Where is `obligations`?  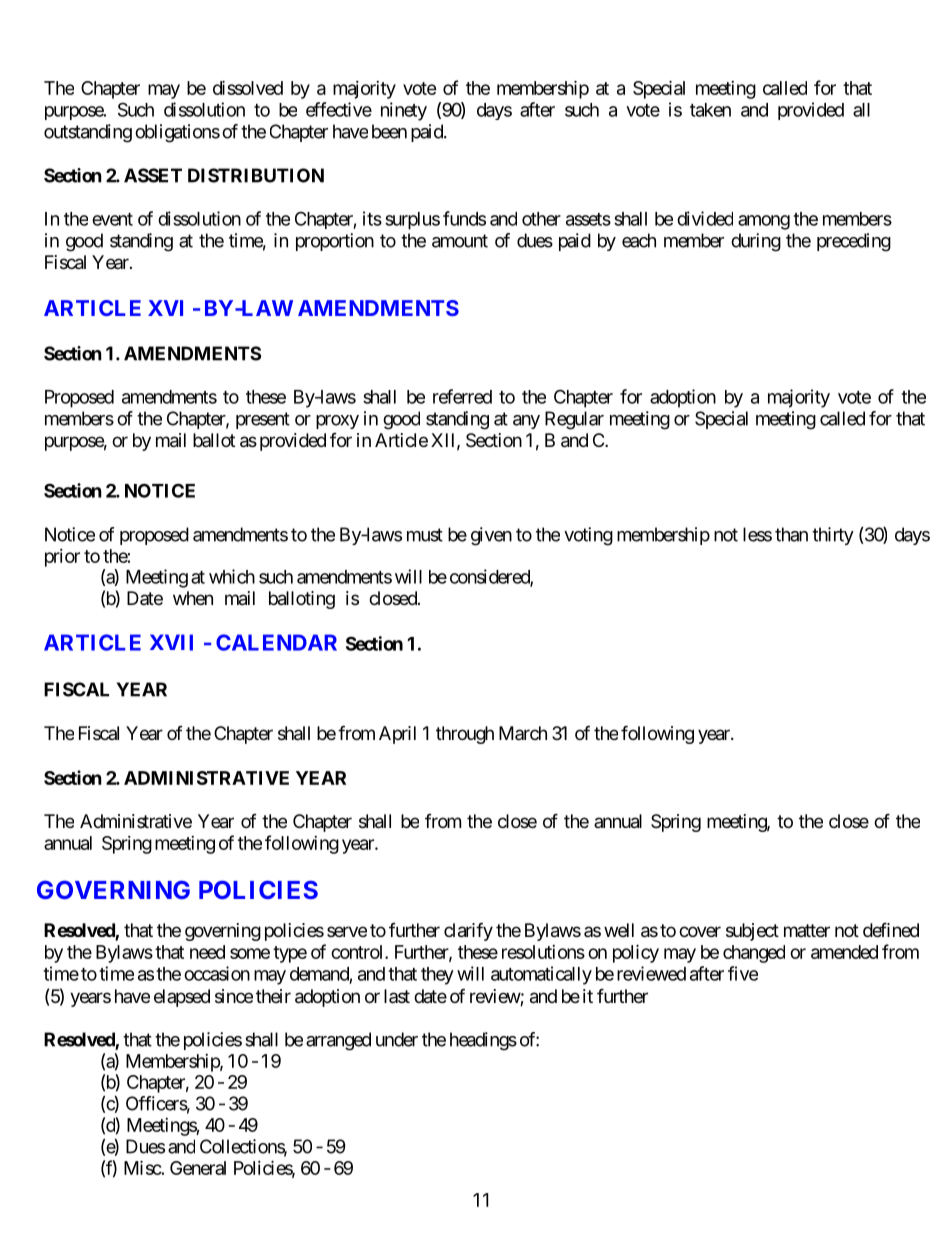
obligations is located at coordinates (177, 133).
